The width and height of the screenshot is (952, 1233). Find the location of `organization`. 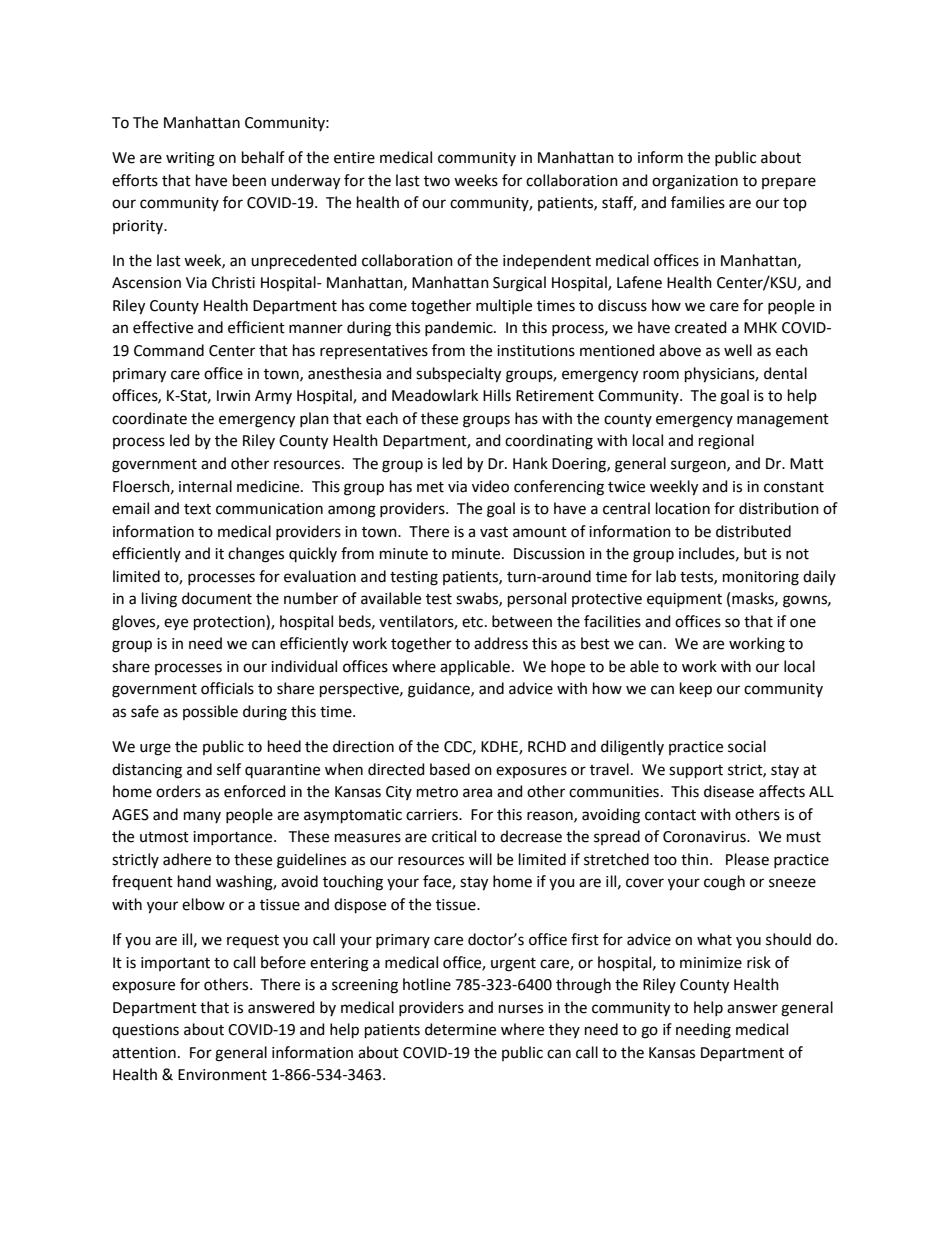

organization is located at coordinates (695, 182).
